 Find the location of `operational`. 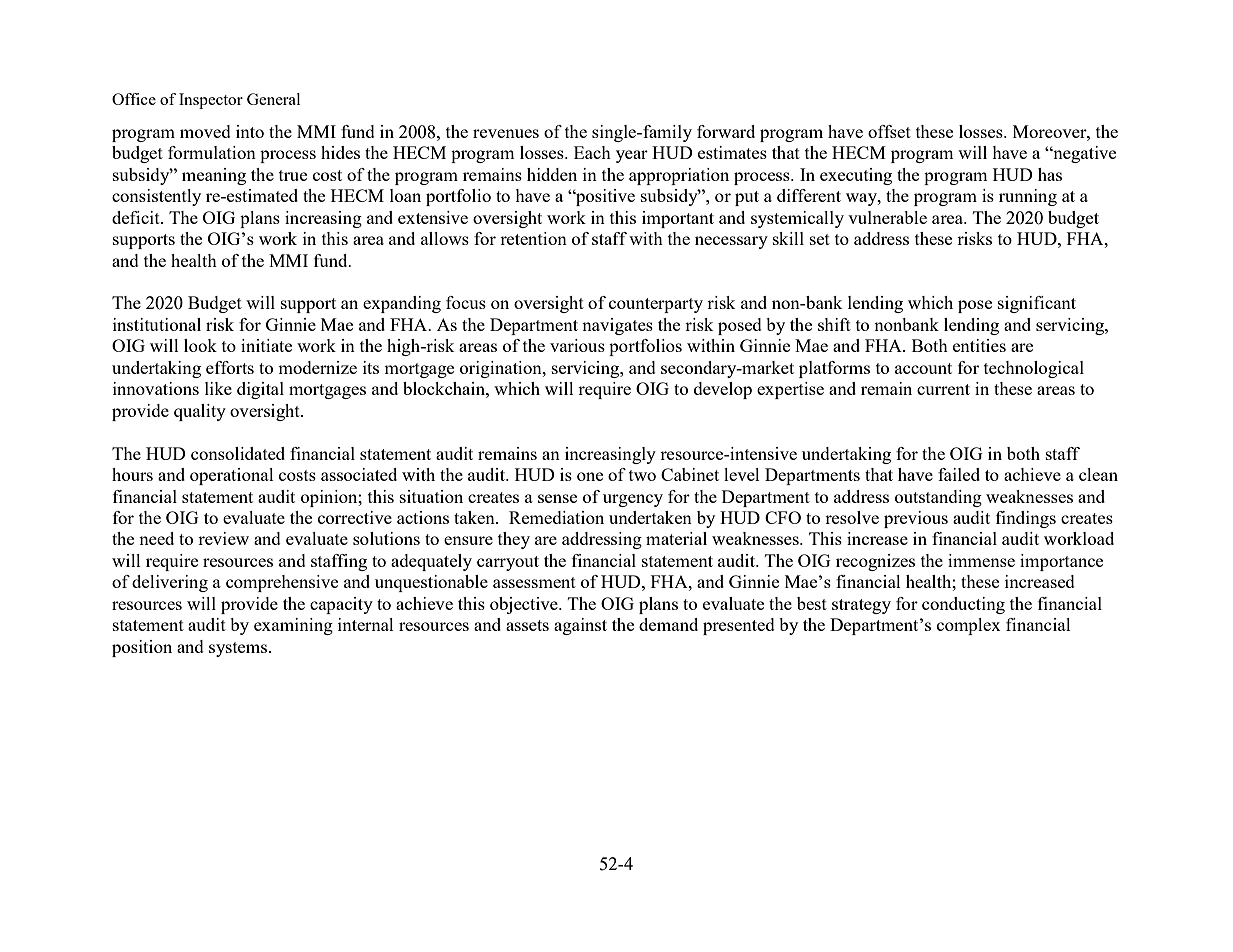

operational is located at coordinates (232, 476).
